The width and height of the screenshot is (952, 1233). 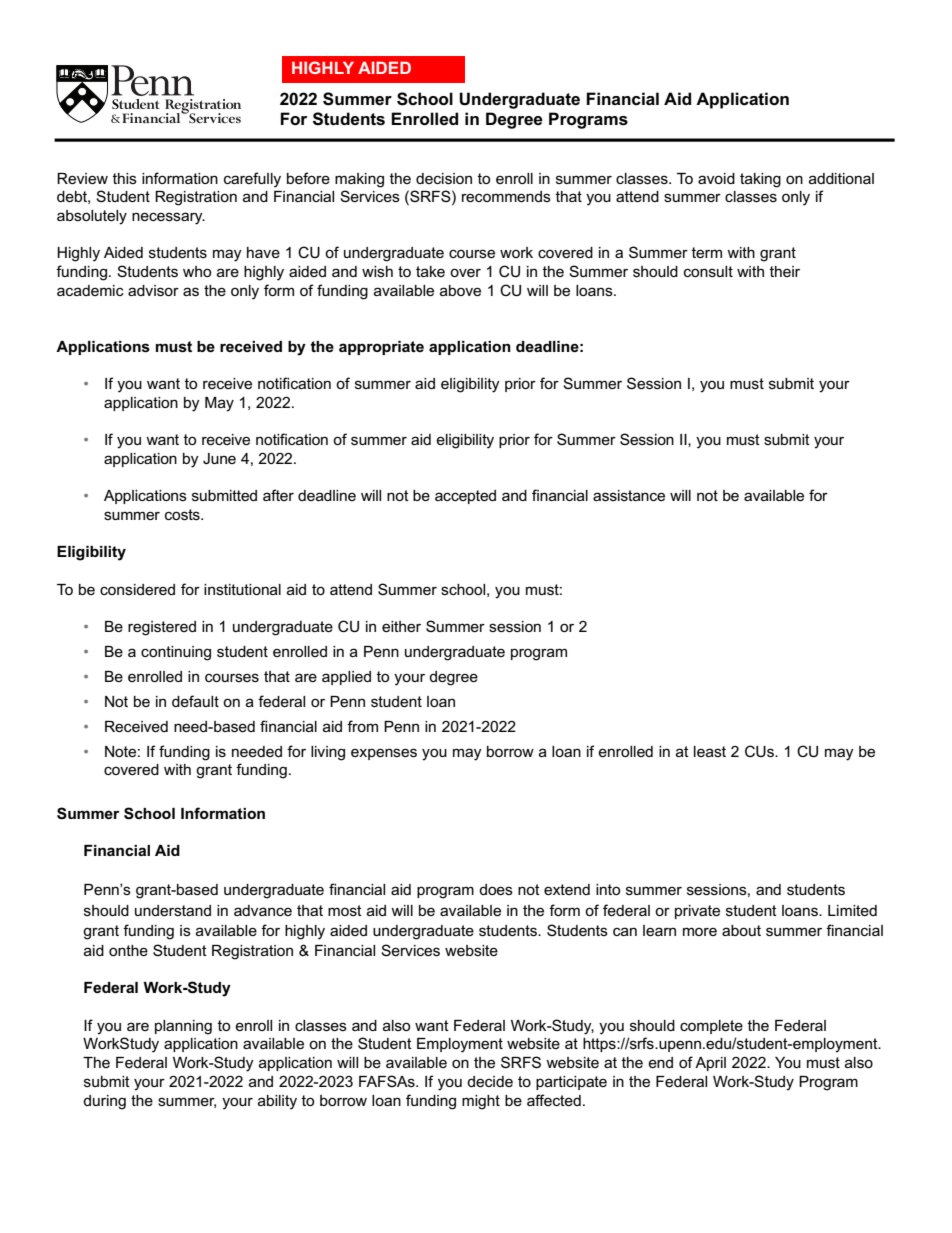 What do you see at coordinates (465, 497) in the screenshot?
I see `accepted` at bounding box center [465, 497].
